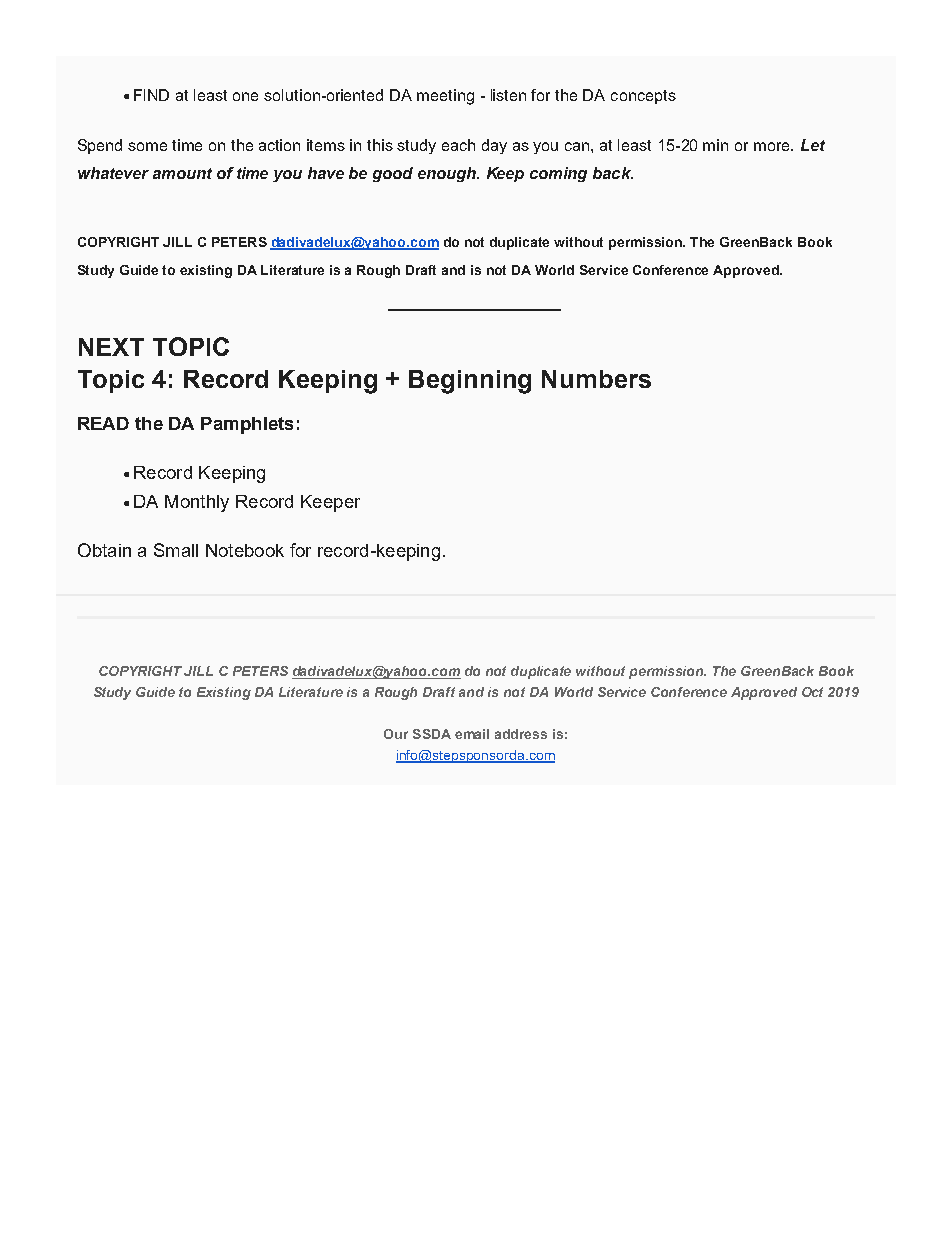 The image size is (952, 1233). Describe the element at coordinates (176, 550) in the document. I see `Small` at that location.
